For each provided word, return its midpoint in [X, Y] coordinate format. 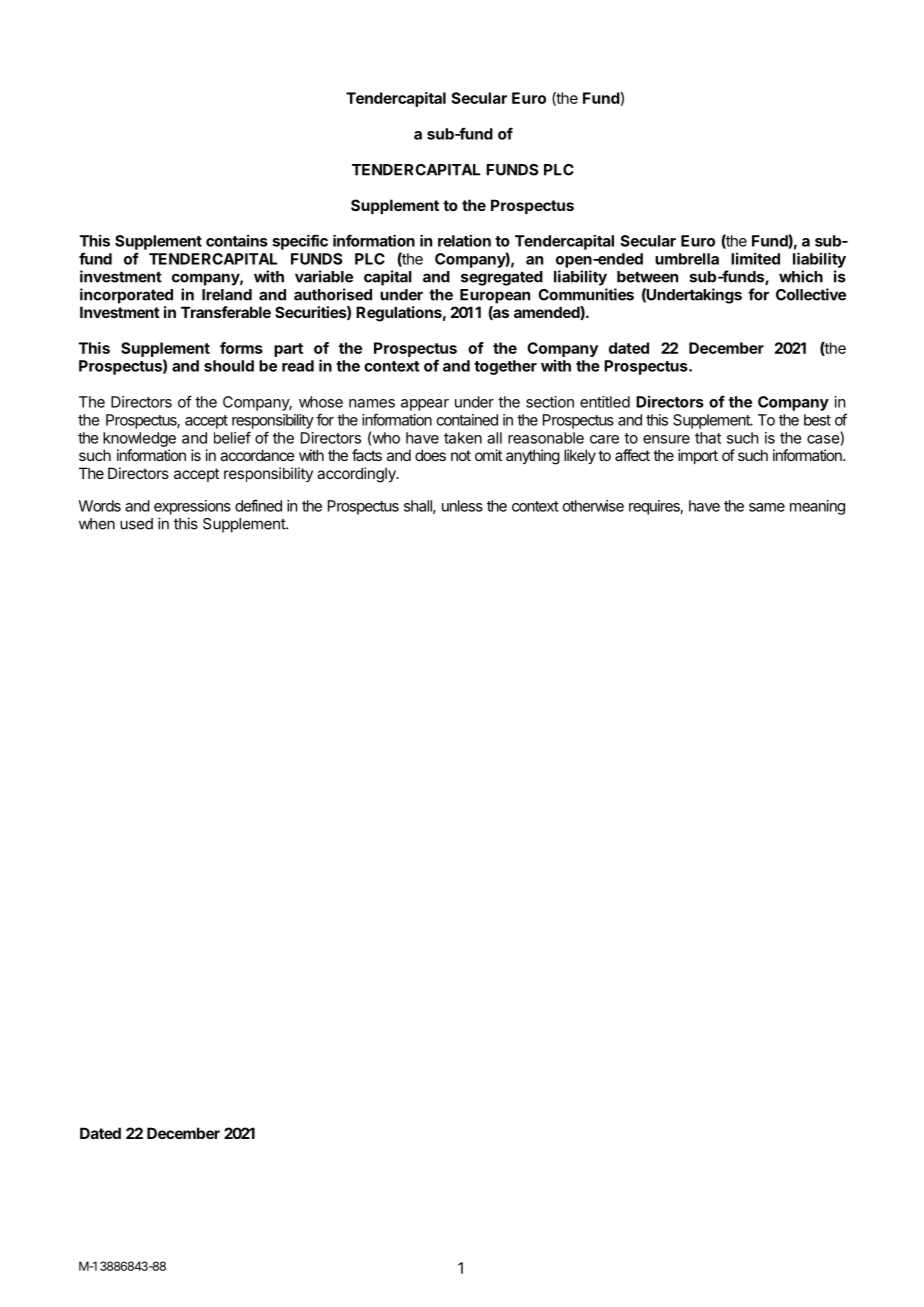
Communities [586, 294]
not [461, 455]
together [505, 367]
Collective [811, 294]
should [229, 366]
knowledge [139, 439]
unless [462, 506]
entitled [605, 402]
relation [464, 240]
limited [755, 258]
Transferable [226, 312]
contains [237, 240]
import [698, 456]
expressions [192, 507]
